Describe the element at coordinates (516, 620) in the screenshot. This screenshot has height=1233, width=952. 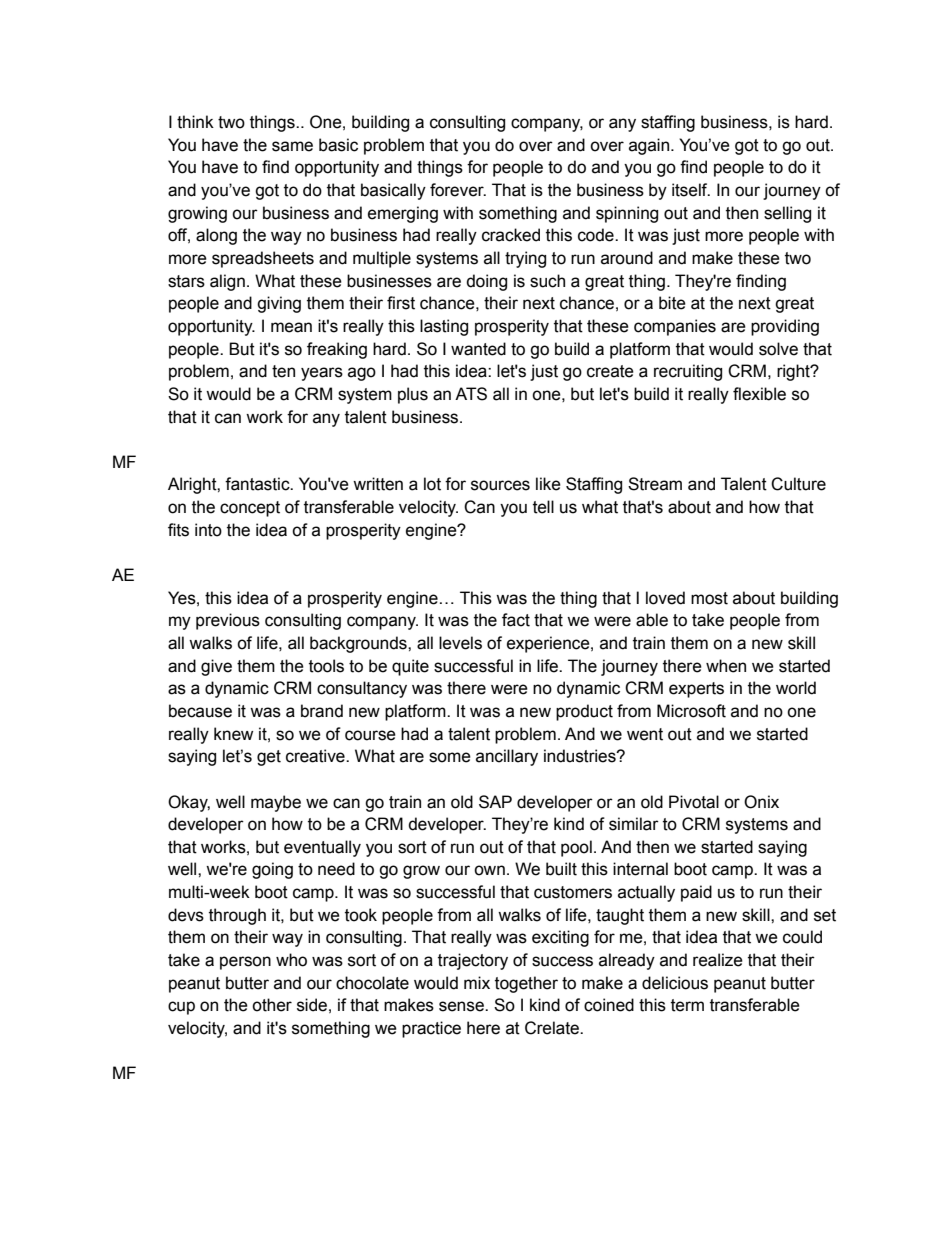
I see `fact` at that location.
